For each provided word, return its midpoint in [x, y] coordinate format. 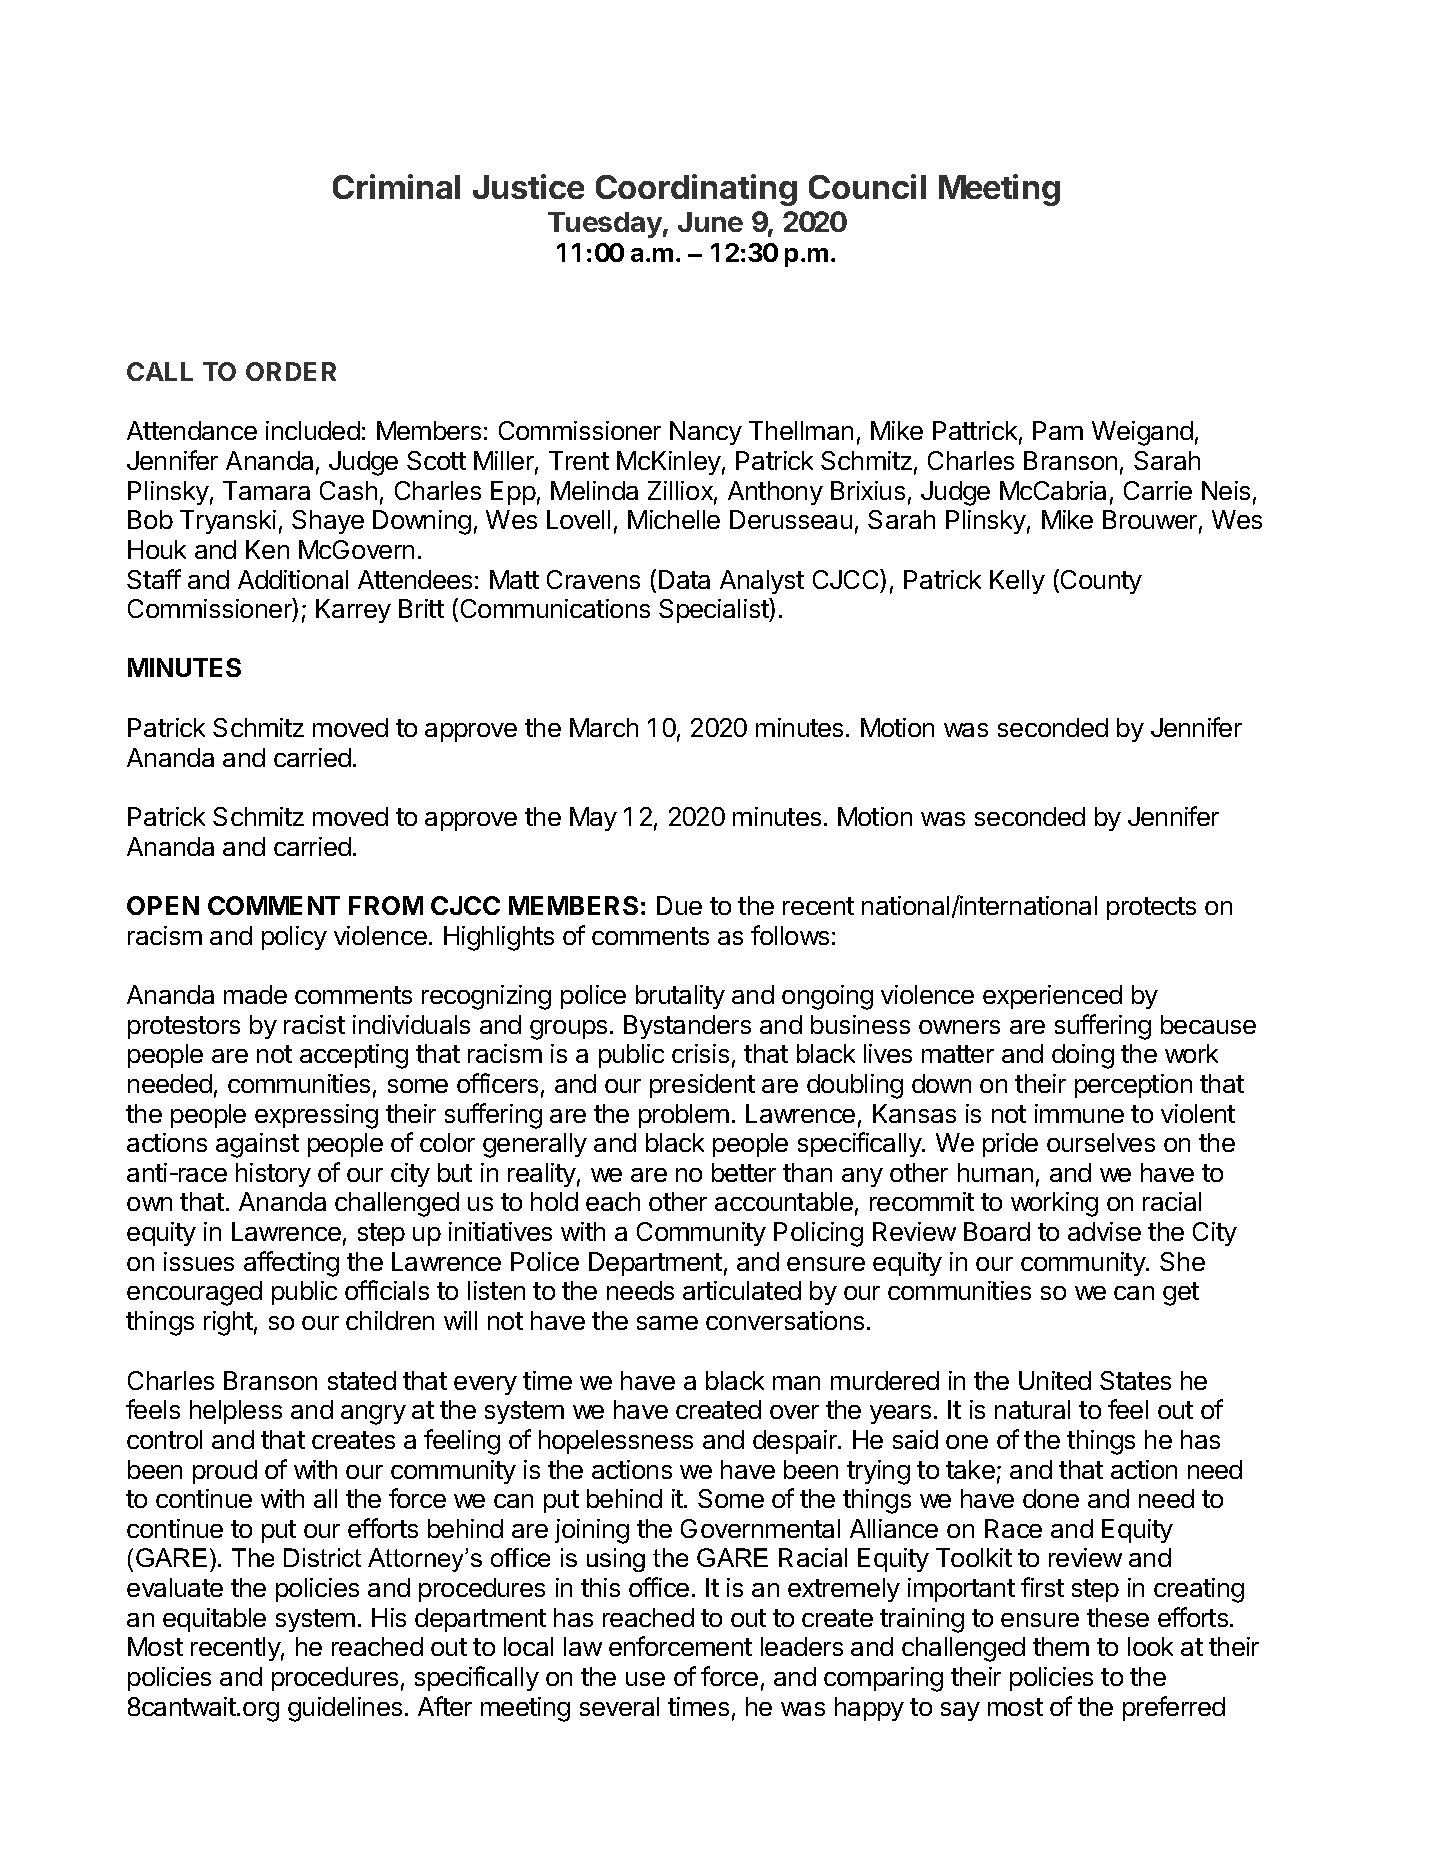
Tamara [266, 490]
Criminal [396, 186]
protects [1151, 908]
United [1055, 1380]
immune [1079, 1113]
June [710, 222]
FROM [386, 905]
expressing [316, 1116]
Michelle [674, 519]
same [667, 1323]
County [1101, 582]
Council [867, 186]
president [702, 1086]
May [593, 819]
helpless [236, 1412]
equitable [214, 1620]
